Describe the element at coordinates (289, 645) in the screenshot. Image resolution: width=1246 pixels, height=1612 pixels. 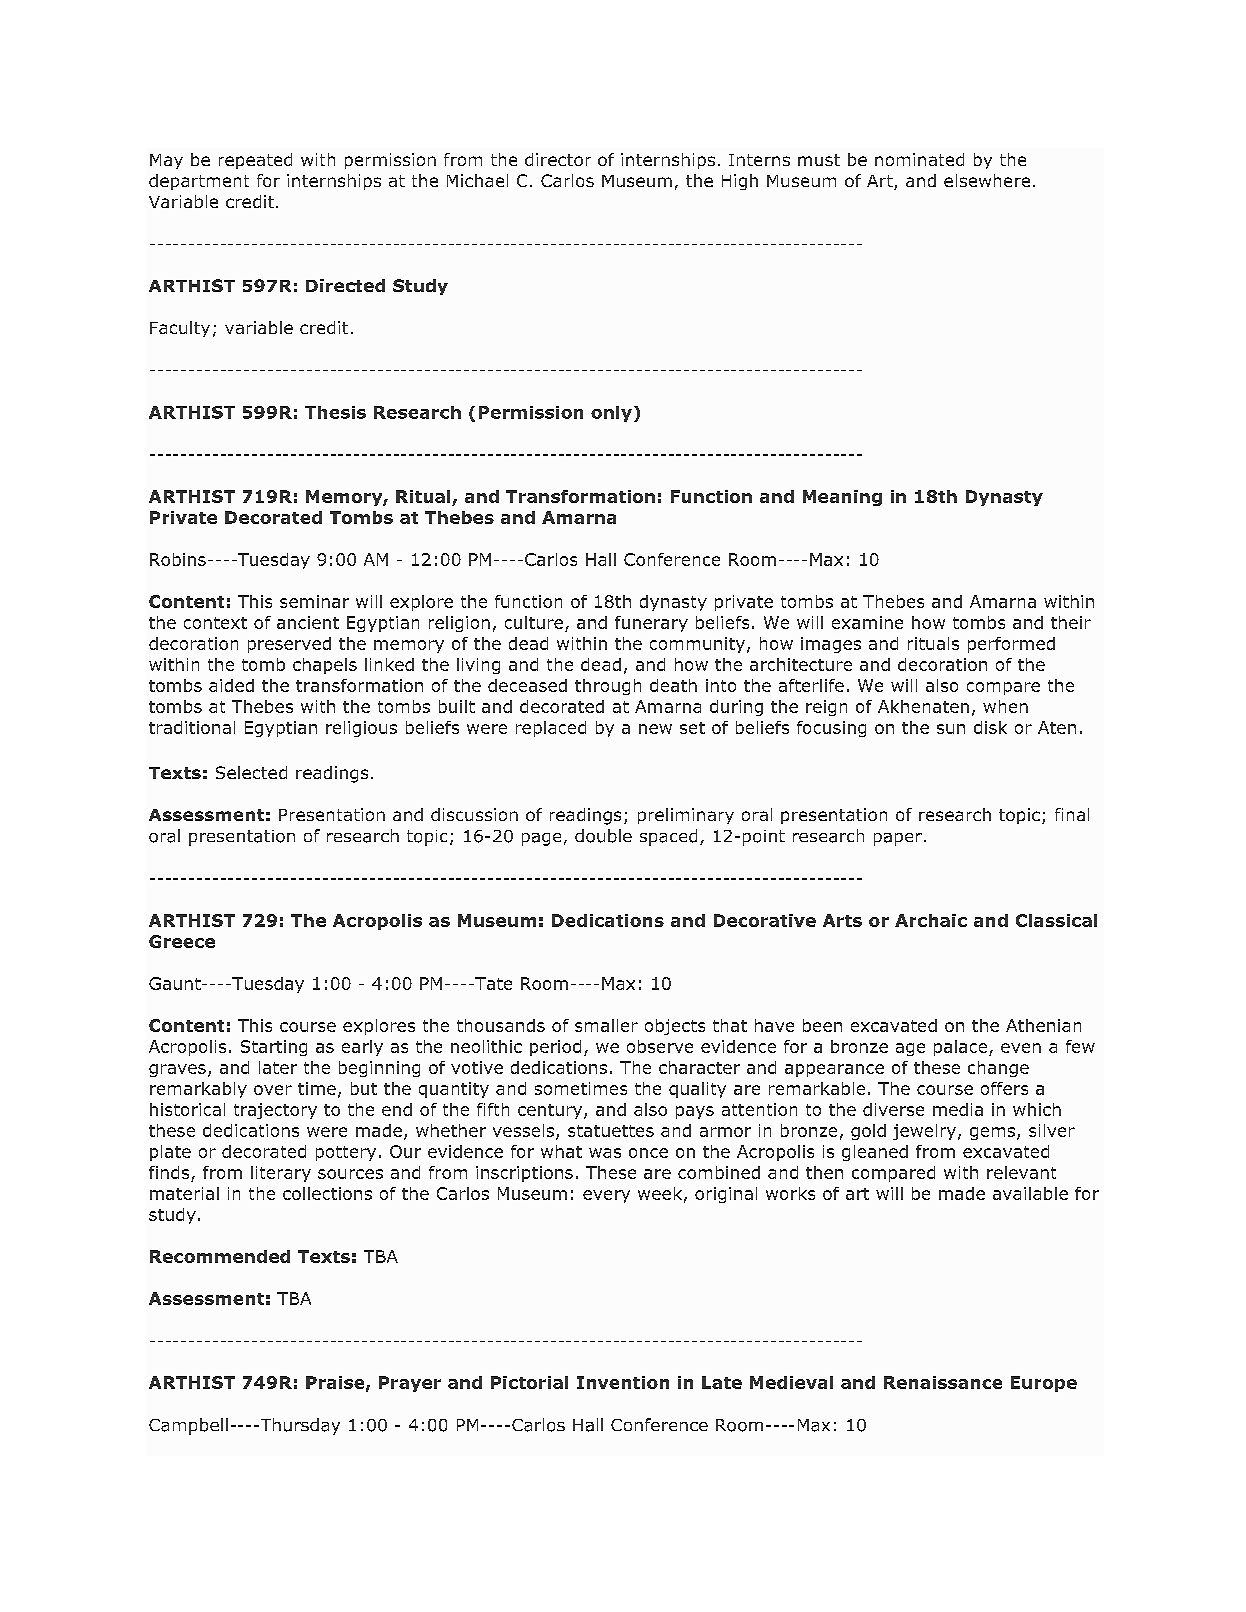
I see `preserved` at that location.
